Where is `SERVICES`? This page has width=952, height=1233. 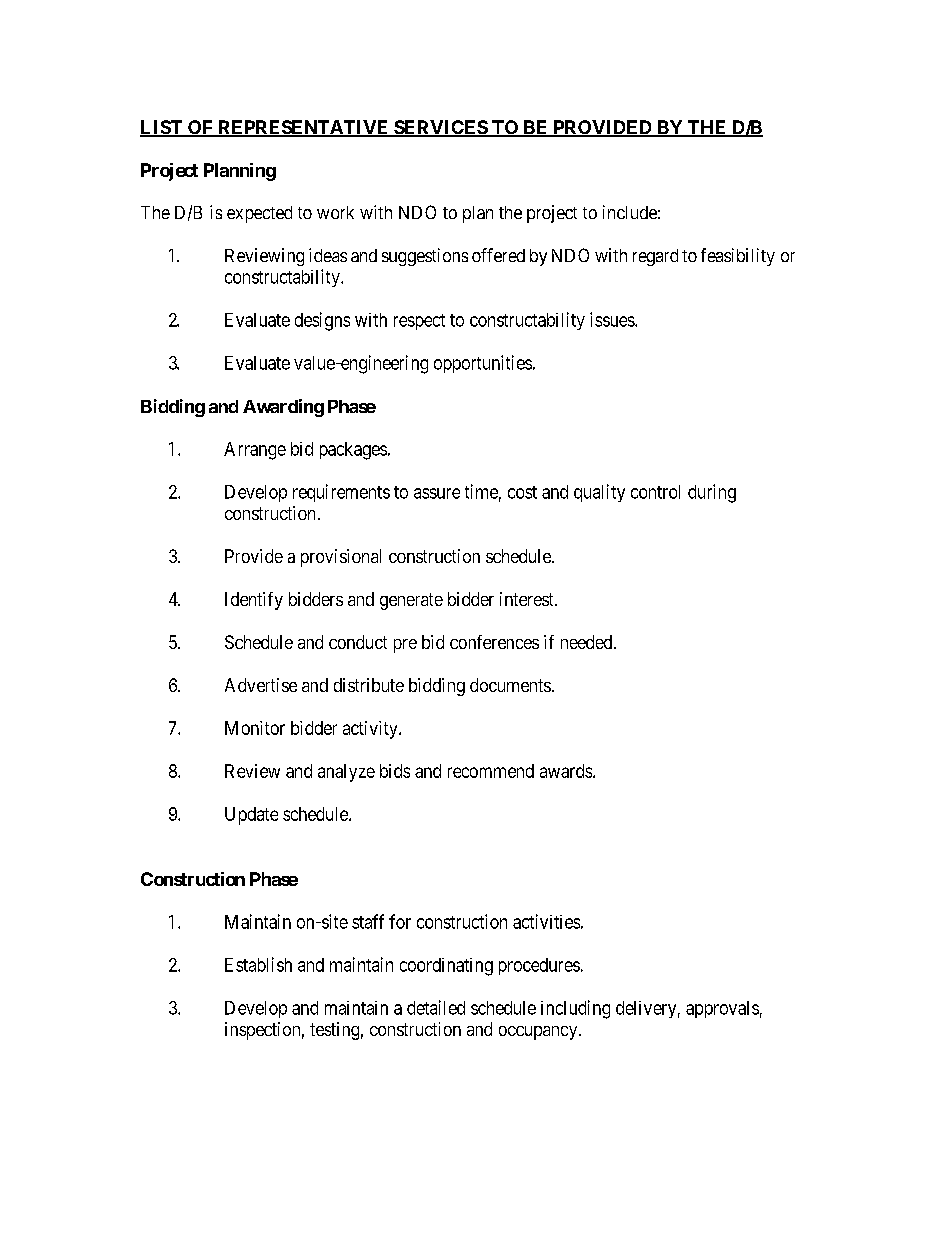 SERVICES is located at coordinates (440, 128).
